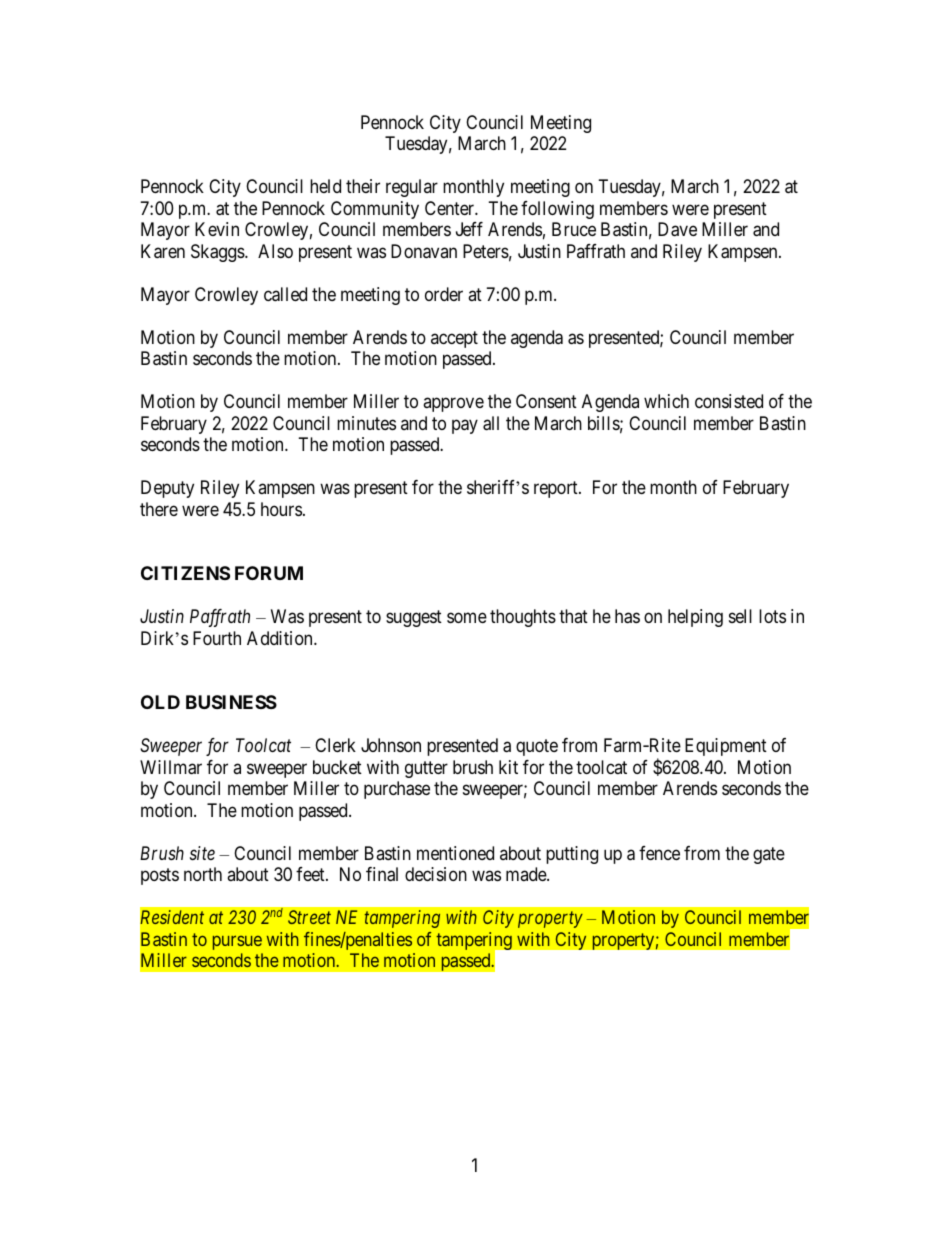 This screenshot has height=1233, width=952. I want to click on helping, so click(695, 618).
